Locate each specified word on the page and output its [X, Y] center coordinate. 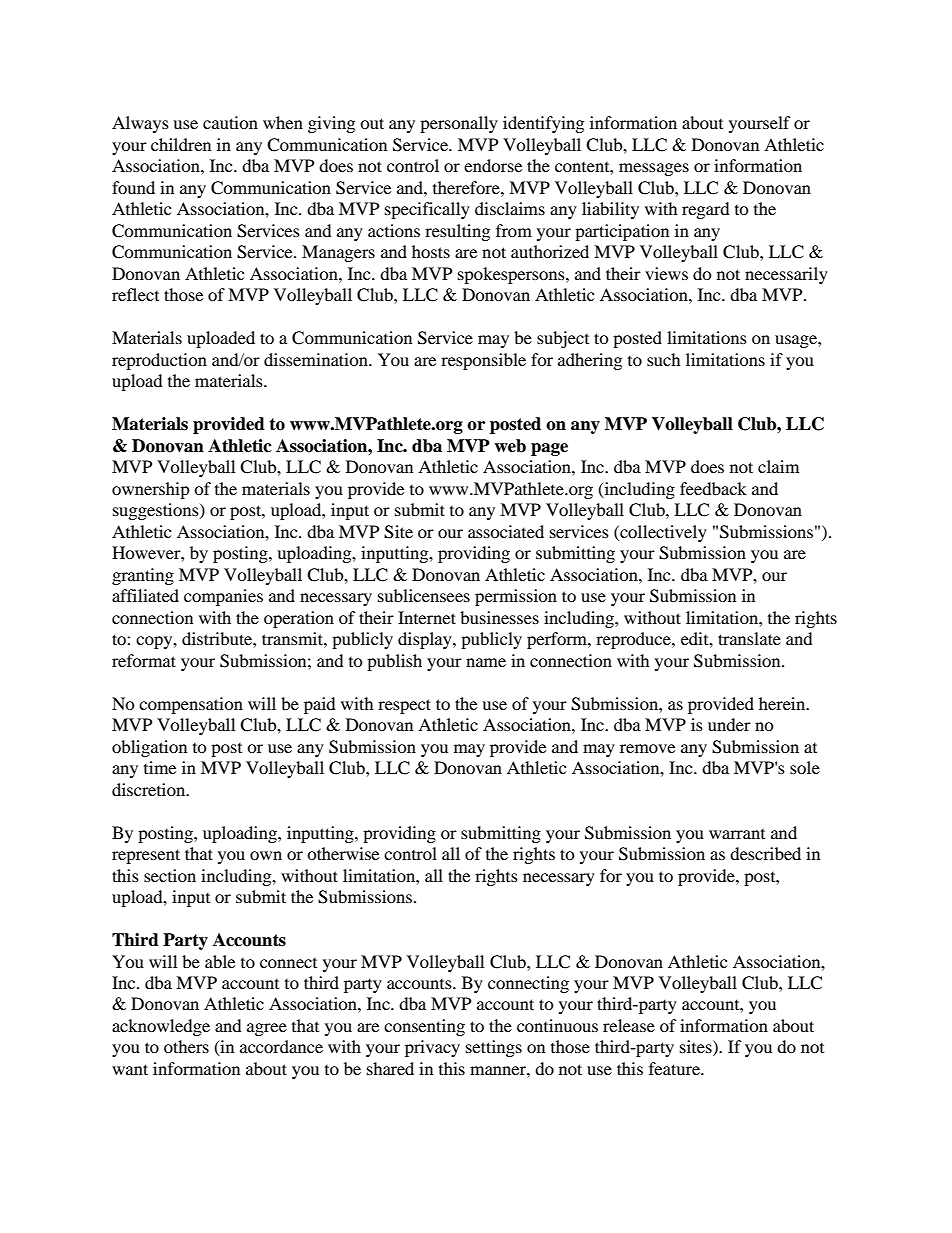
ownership [151, 490]
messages [654, 169]
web [510, 446]
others [186, 1046]
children [181, 144]
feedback [713, 488]
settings [494, 1048]
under [729, 724]
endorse [493, 165]
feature [675, 1068]
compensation [191, 705]
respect [404, 706]
